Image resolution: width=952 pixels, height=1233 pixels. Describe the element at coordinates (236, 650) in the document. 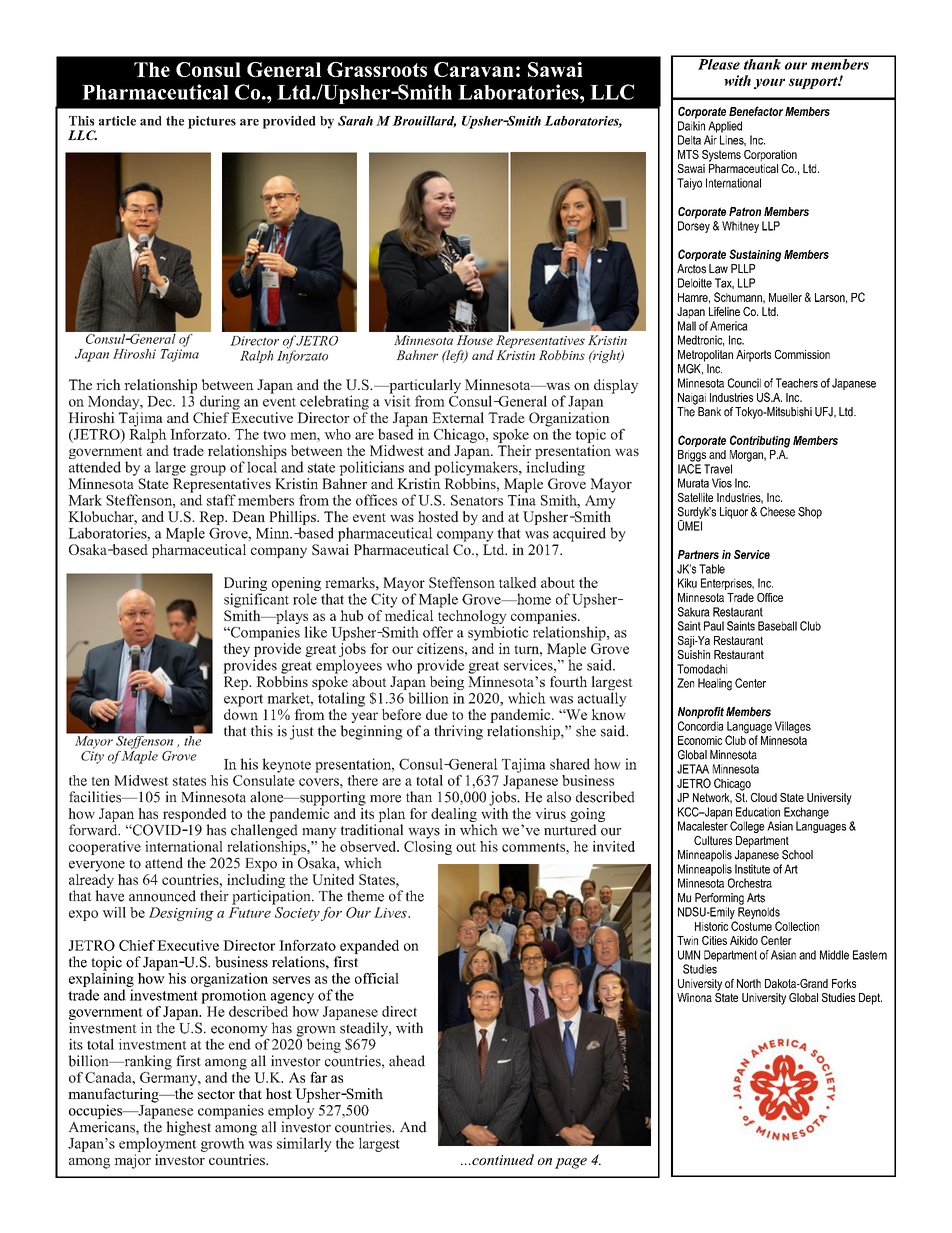

I see `they` at that location.
